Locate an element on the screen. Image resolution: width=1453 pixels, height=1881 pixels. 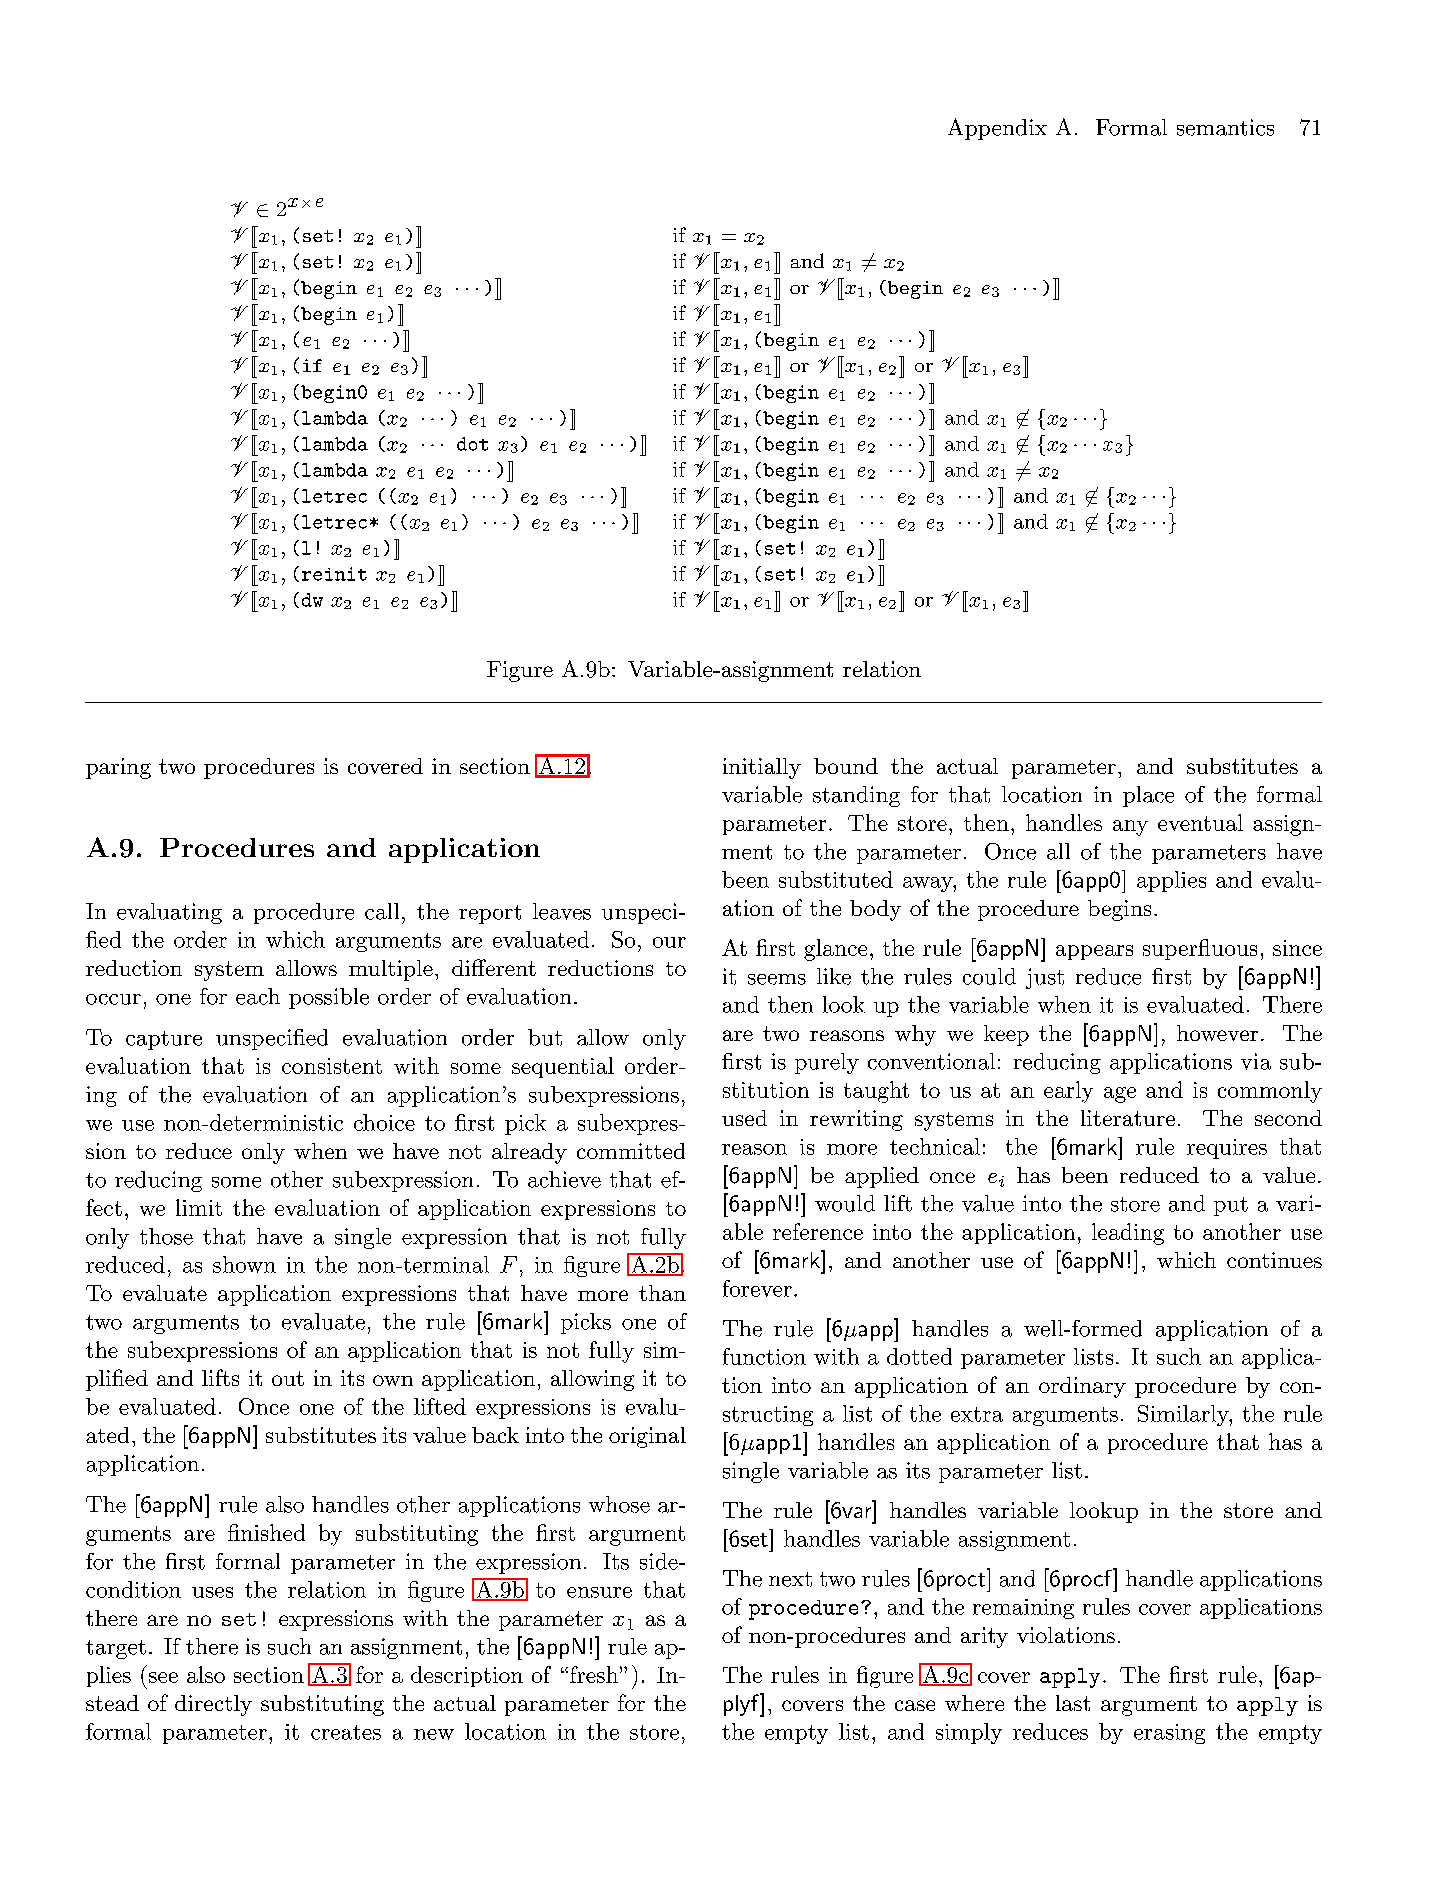
each is located at coordinates (258, 996).
